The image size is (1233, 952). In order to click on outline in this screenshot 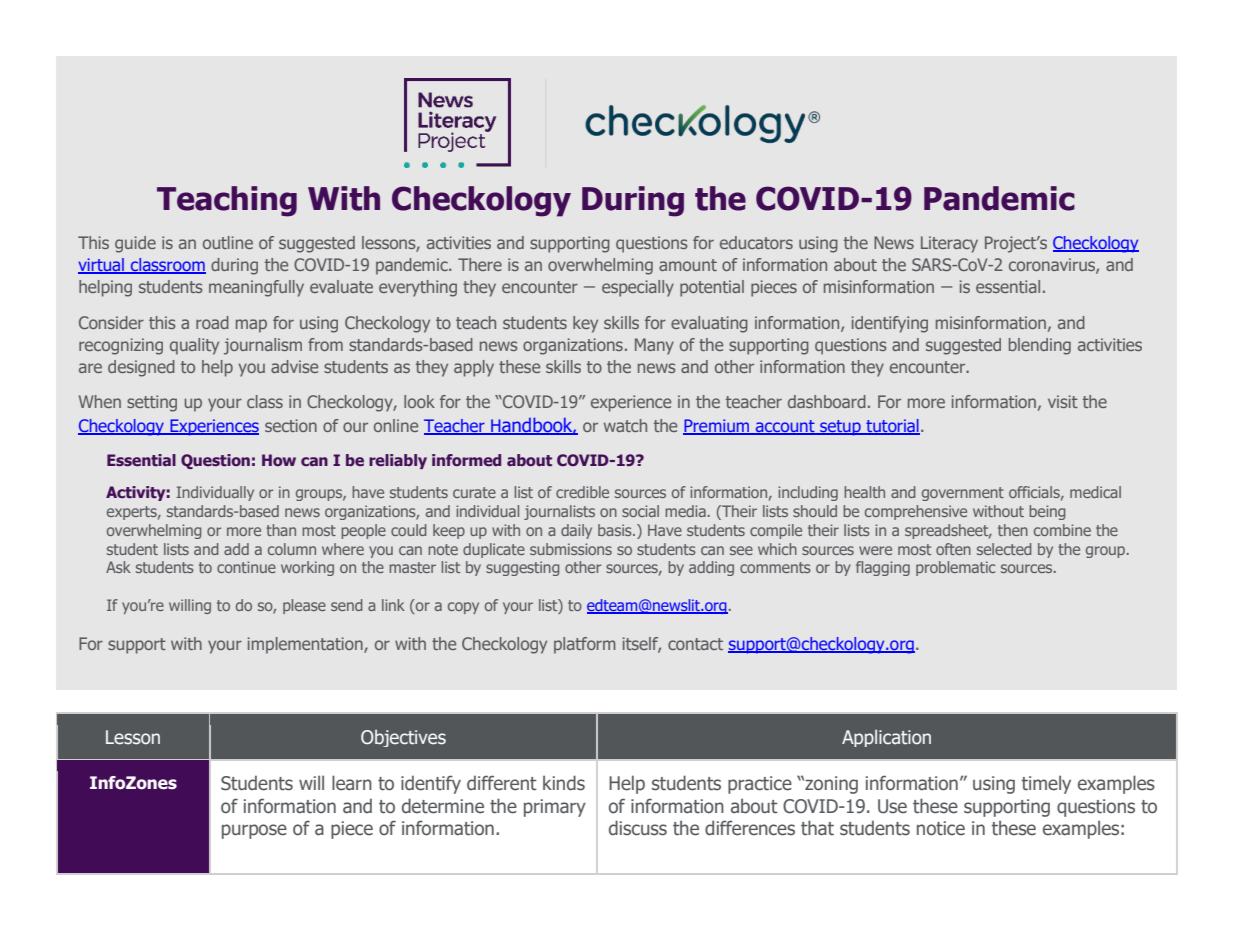, I will do `click(228, 242)`.
